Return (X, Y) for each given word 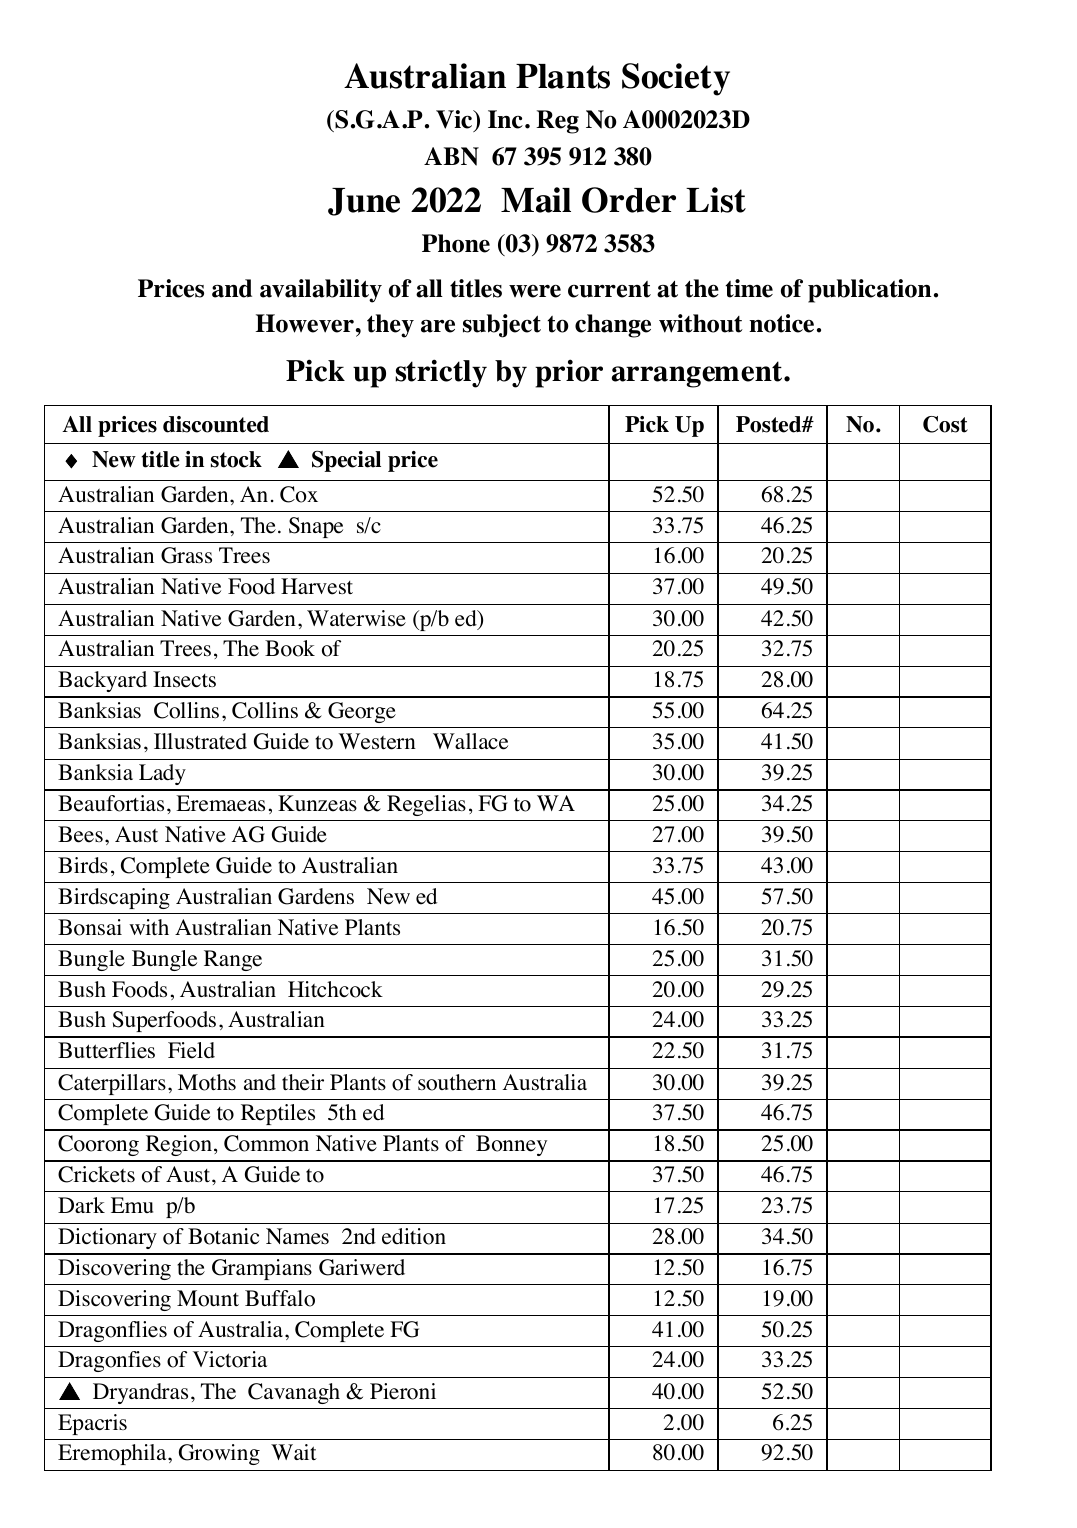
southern (457, 1082)
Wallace (470, 741)
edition (414, 1236)
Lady (162, 774)
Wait (294, 1452)
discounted (216, 424)
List (716, 200)
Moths (207, 1082)
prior (569, 373)
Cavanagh (294, 1393)
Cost (945, 424)
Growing (219, 1454)
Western (377, 741)
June (364, 202)
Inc (505, 119)
